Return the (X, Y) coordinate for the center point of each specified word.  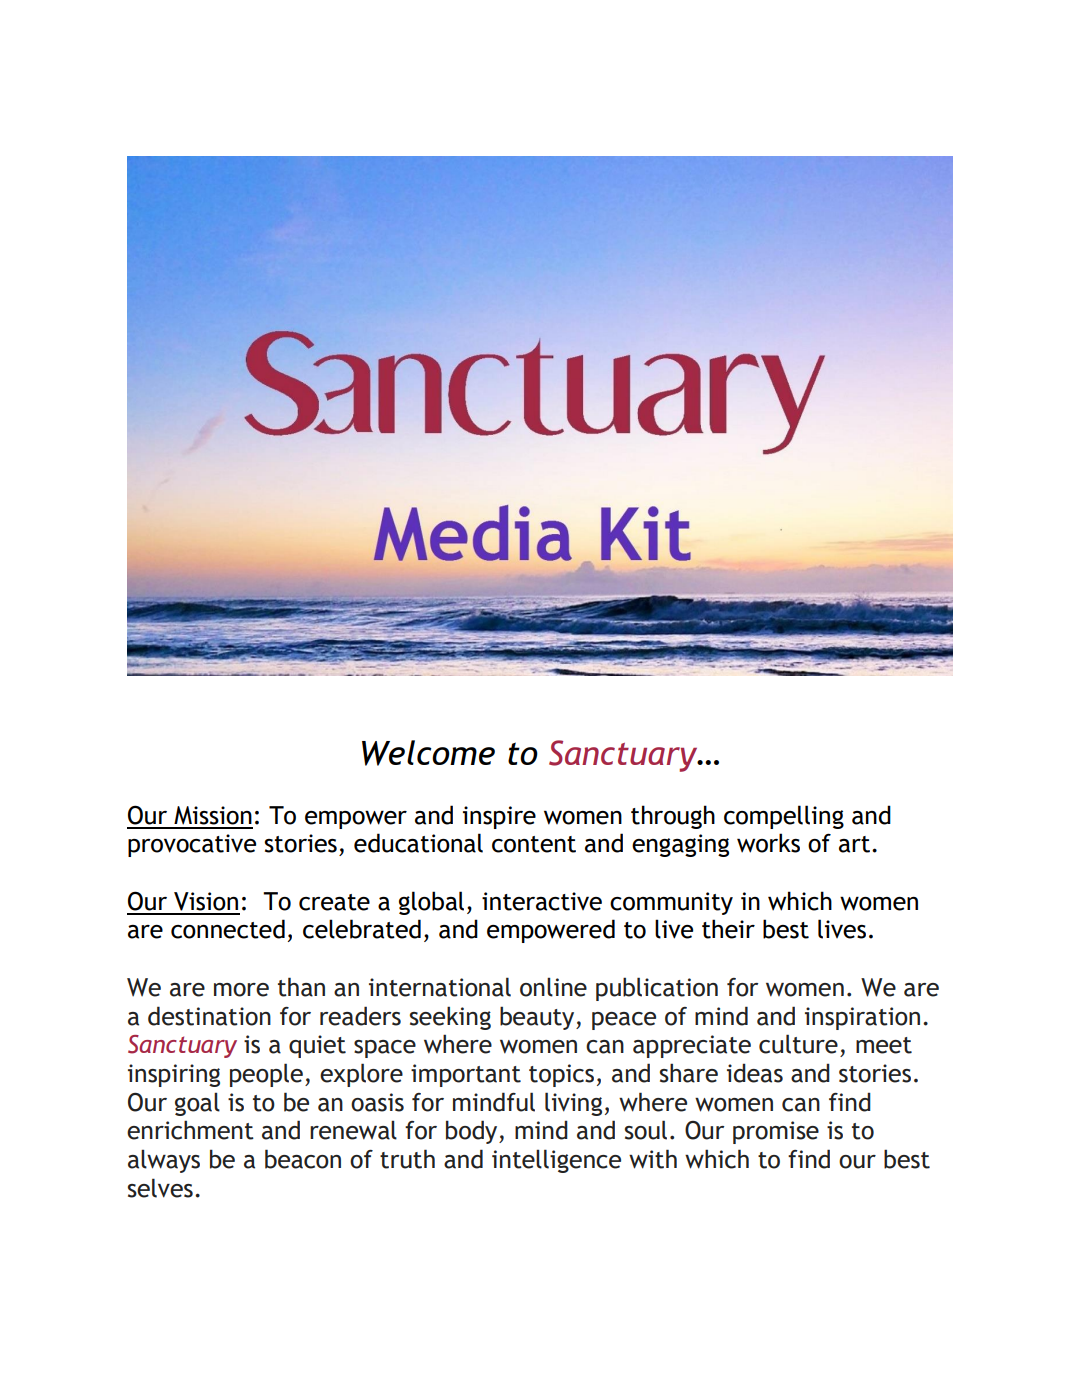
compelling (784, 817)
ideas (755, 1073)
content (534, 844)
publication (657, 989)
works (768, 843)
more (241, 990)
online (553, 987)
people (266, 1075)
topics (561, 1075)
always (164, 1161)
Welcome (428, 753)
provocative (192, 845)
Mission (213, 815)
